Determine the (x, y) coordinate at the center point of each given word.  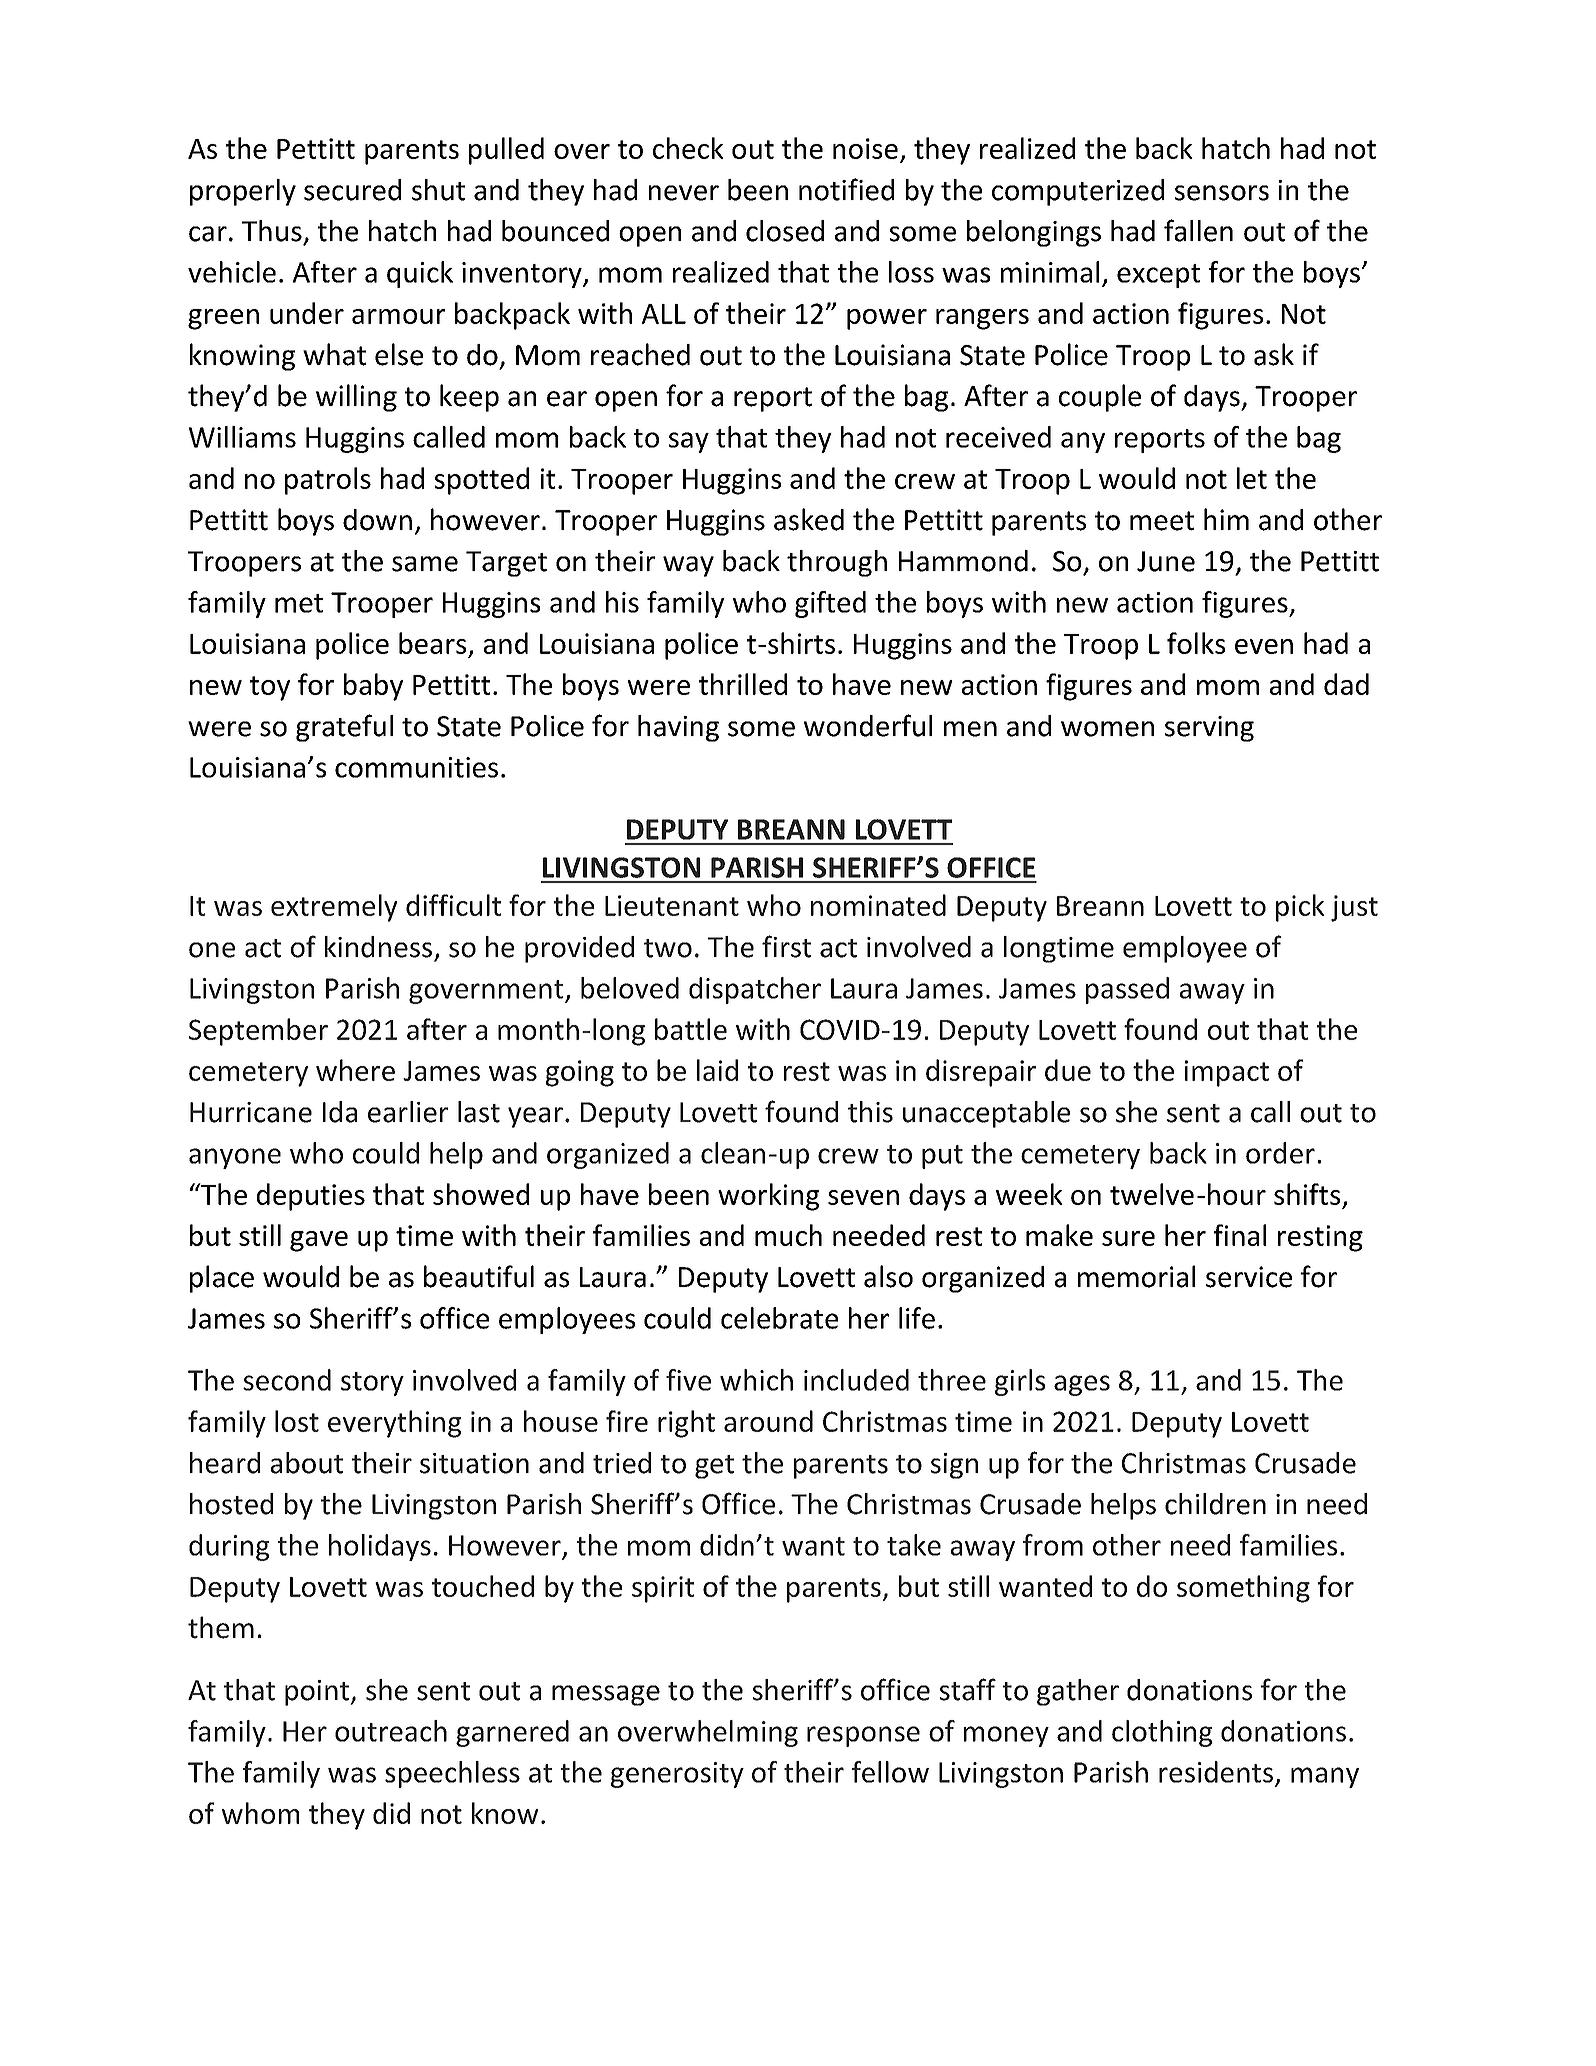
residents (1216, 1772)
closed (785, 231)
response (863, 1736)
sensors (1222, 193)
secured (352, 190)
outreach (391, 1731)
